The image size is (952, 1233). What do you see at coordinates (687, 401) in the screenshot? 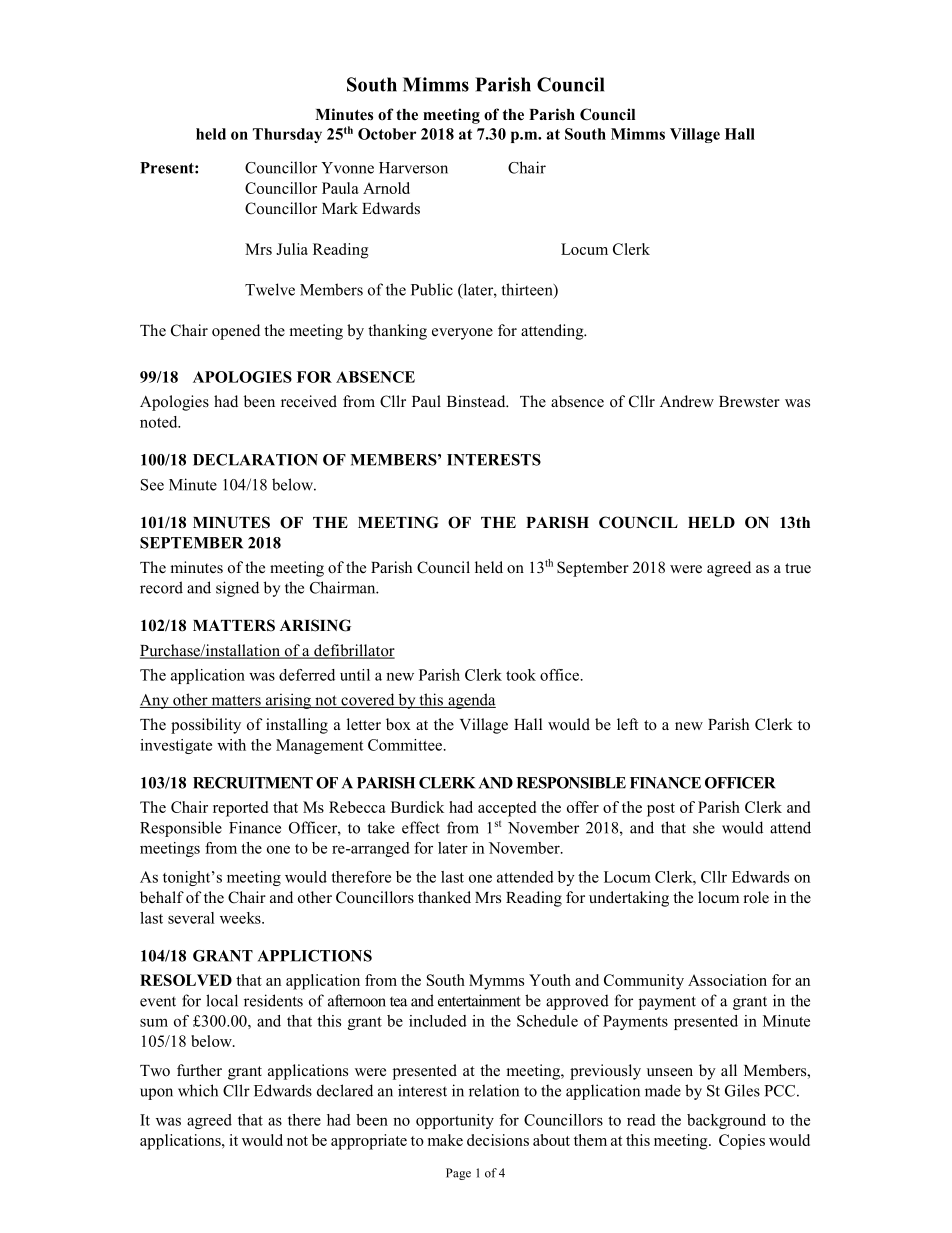
I see `Andrew` at bounding box center [687, 401].
